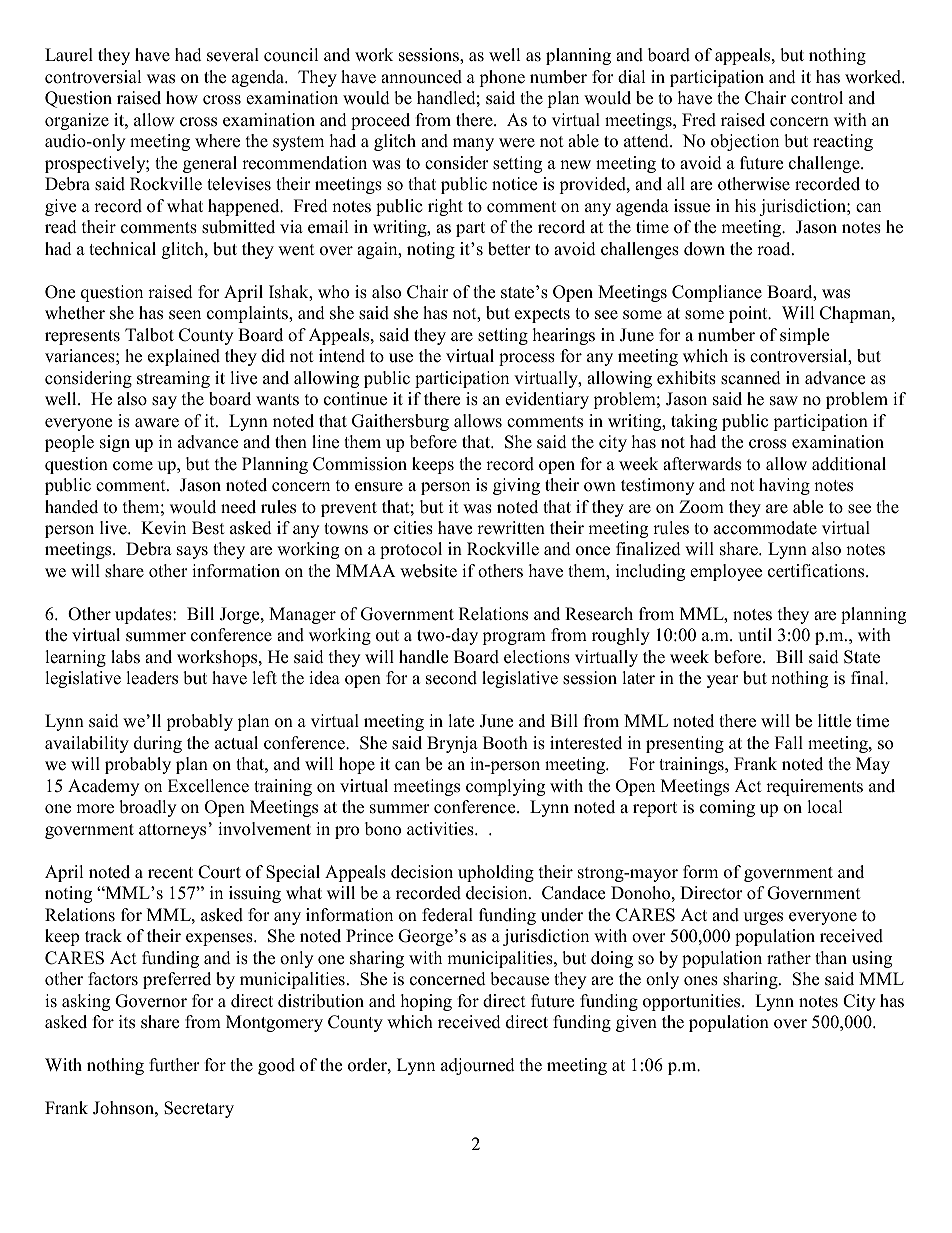  I want to click on how, so click(182, 98).
